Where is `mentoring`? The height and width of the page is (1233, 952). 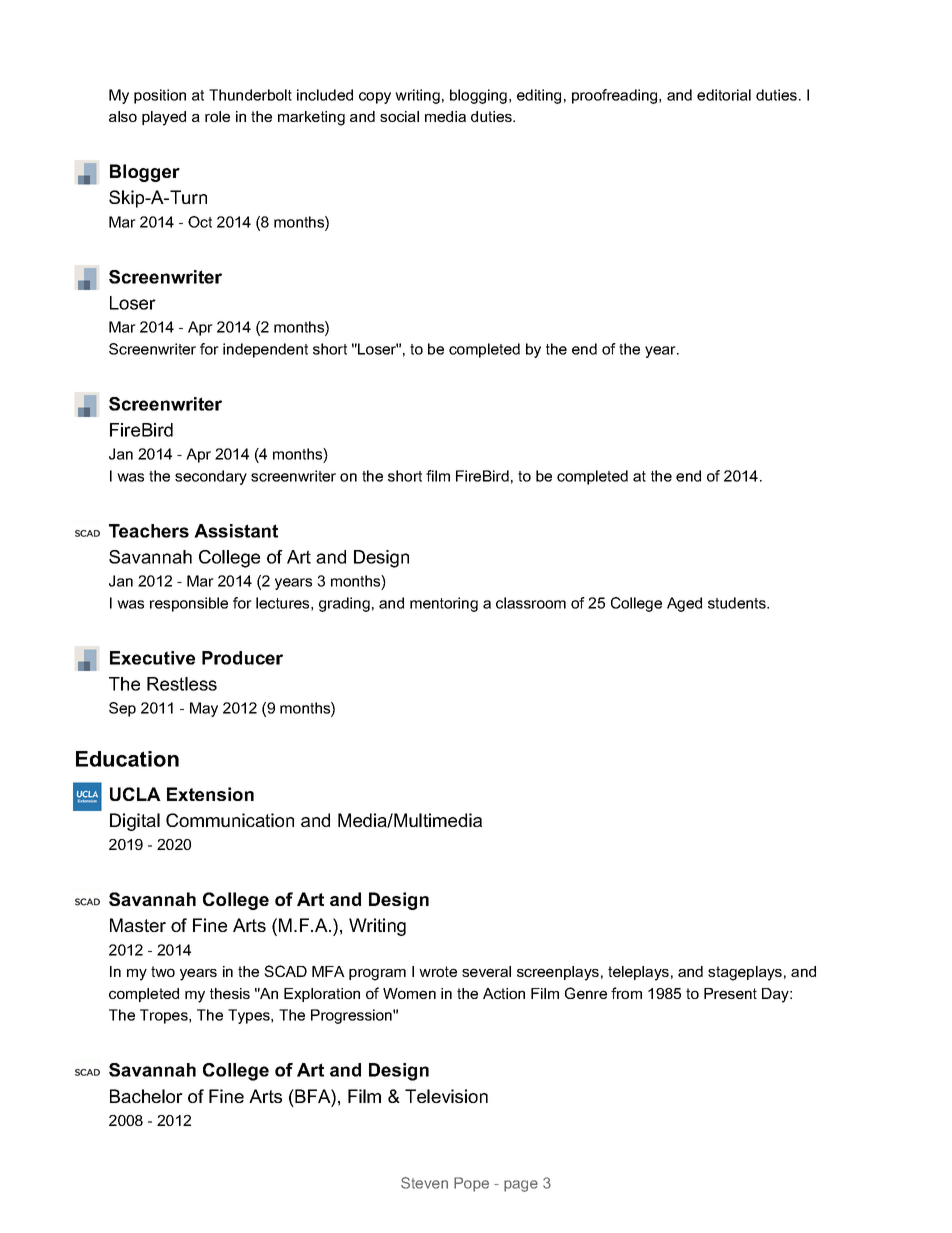 mentoring is located at coordinates (444, 604).
